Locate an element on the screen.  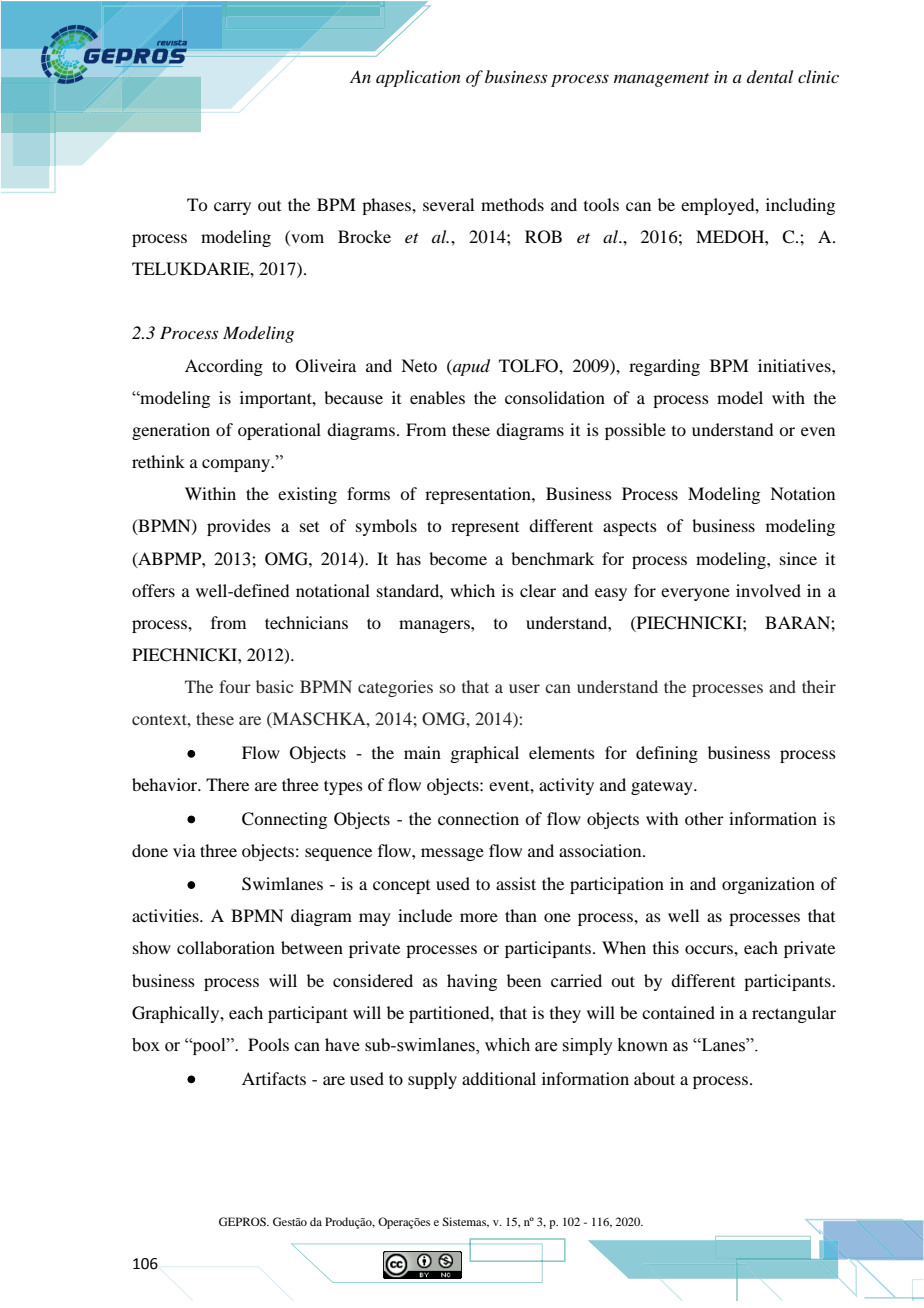
Sistemas is located at coordinates (465, 1222).
